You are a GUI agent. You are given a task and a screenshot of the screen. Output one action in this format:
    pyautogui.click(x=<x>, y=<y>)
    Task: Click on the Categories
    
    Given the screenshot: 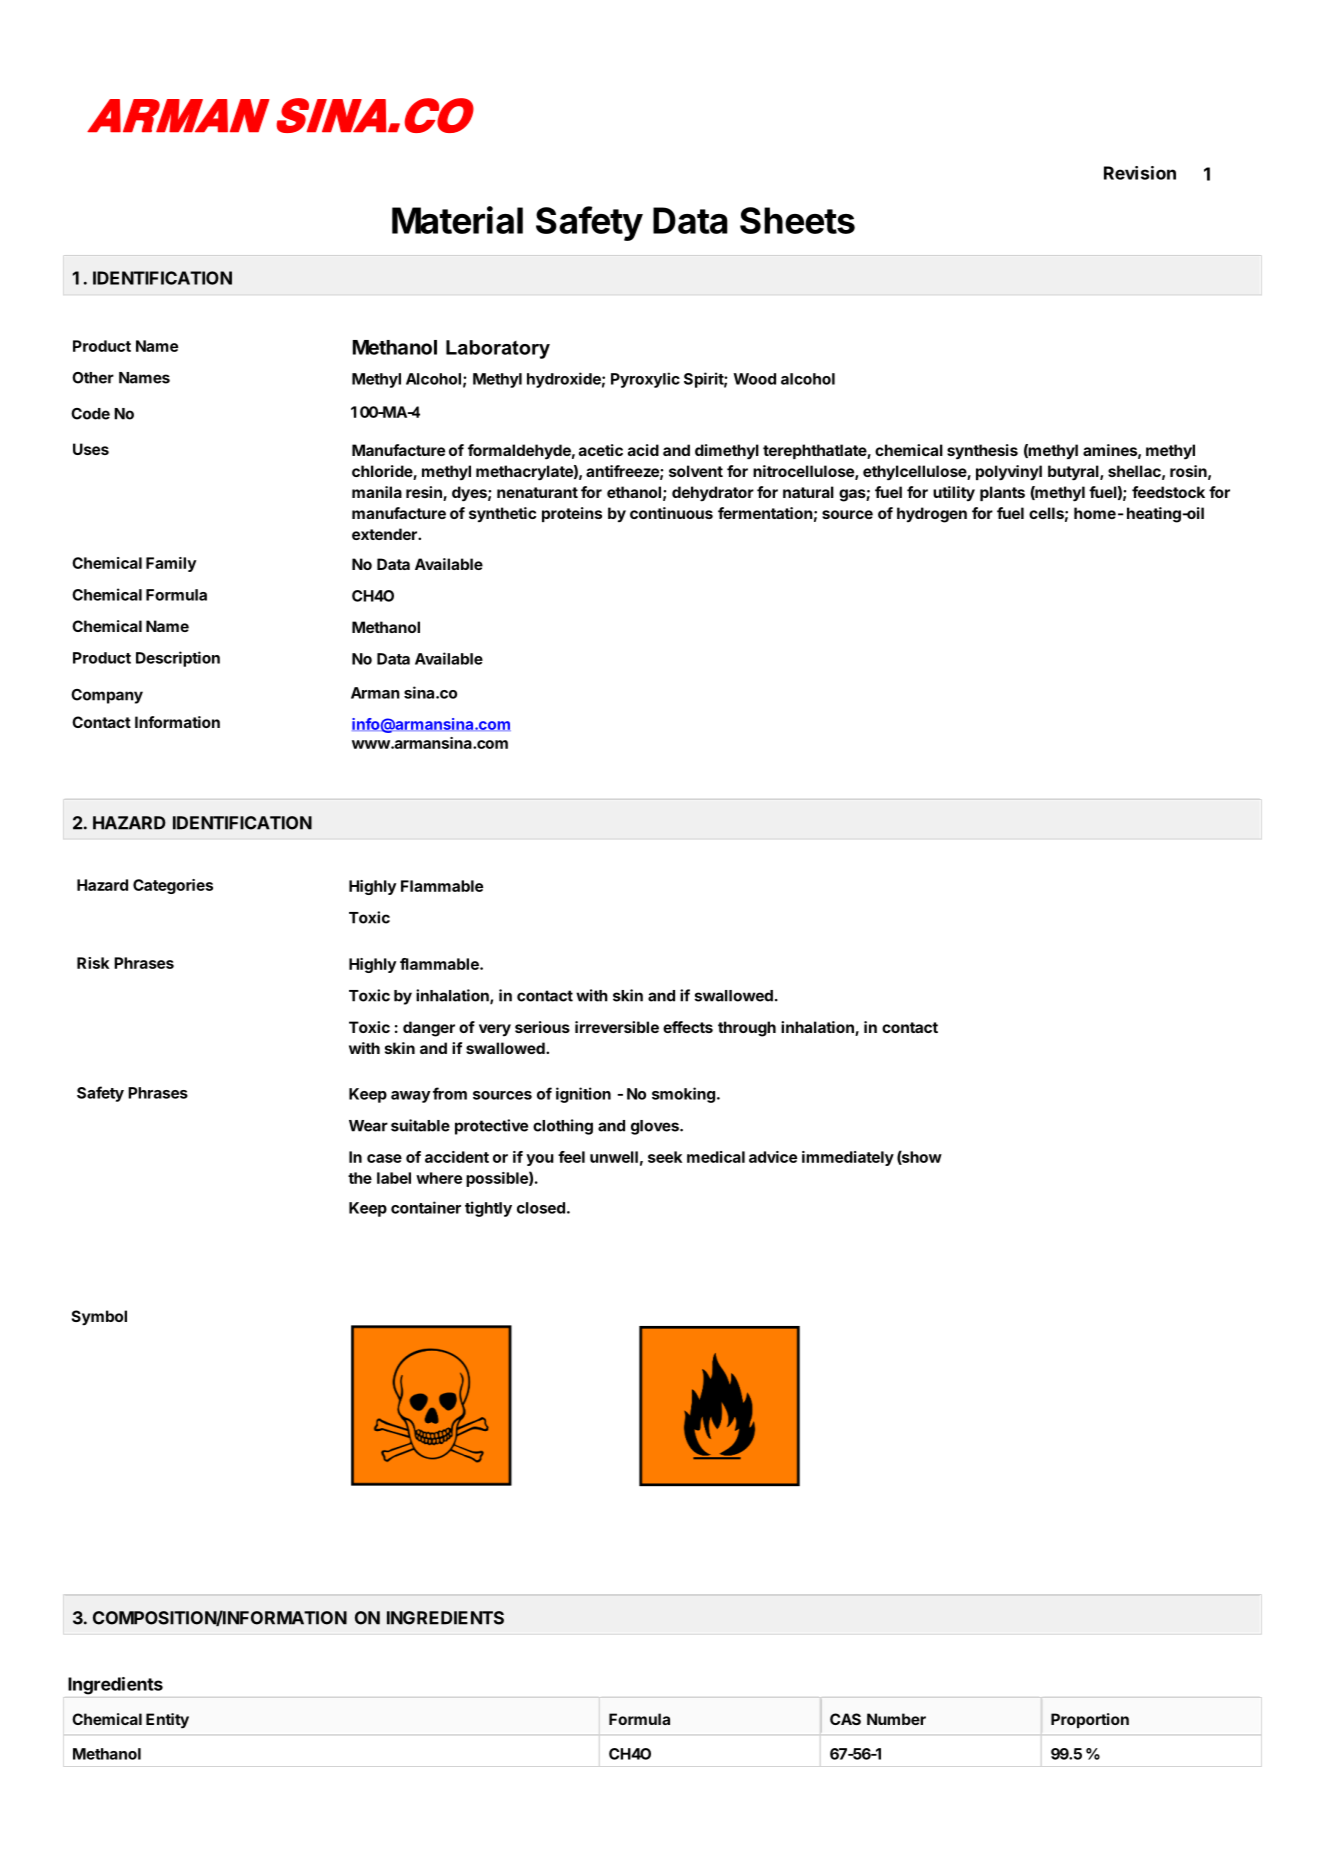 What is the action you would take?
    pyautogui.click(x=173, y=886)
